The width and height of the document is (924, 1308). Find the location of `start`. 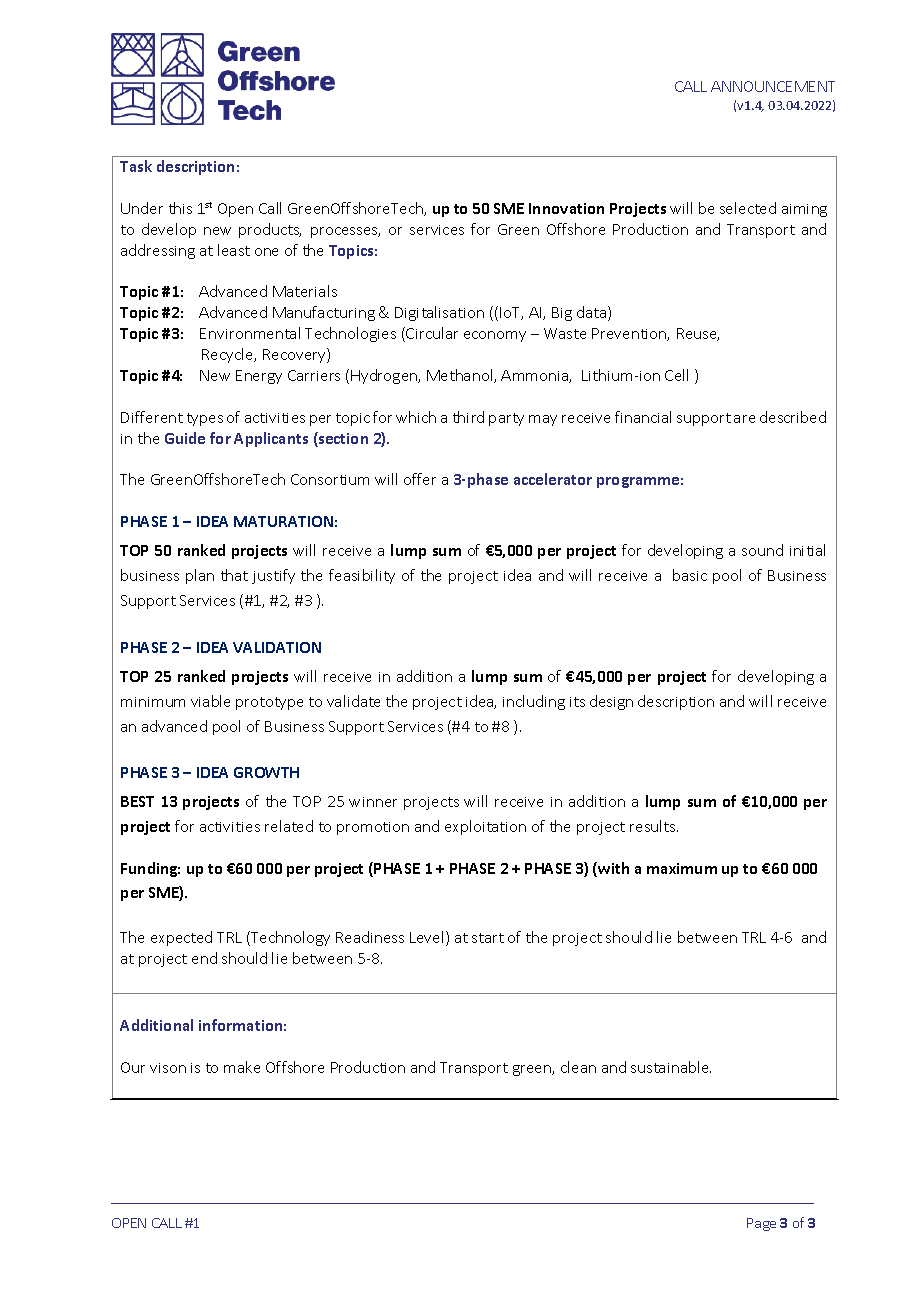

start is located at coordinates (488, 938).
